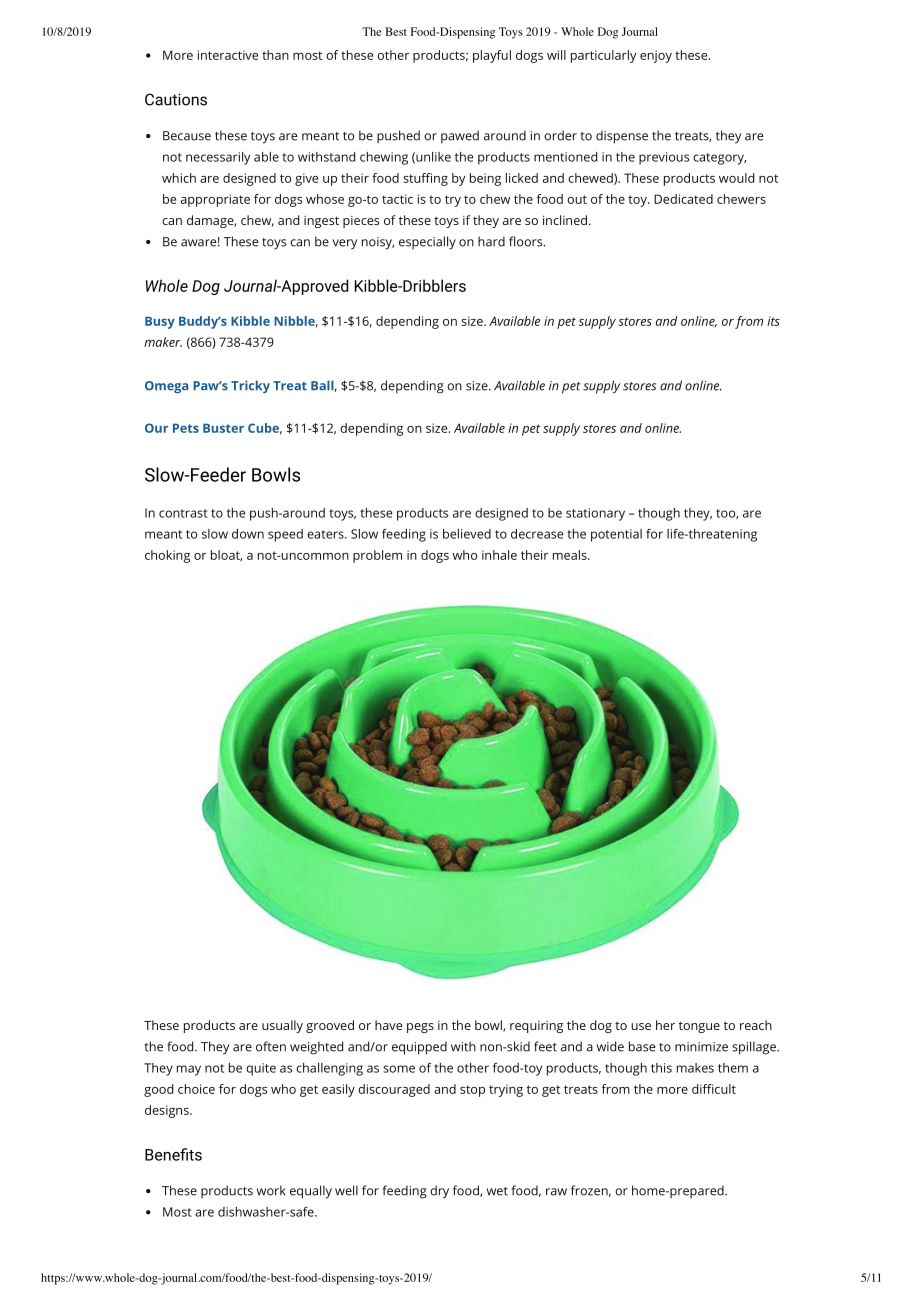 The image size is (924, 1308). Describe the element at coordinates (271, 1190) in the screenshot. I see `work` at that location.
